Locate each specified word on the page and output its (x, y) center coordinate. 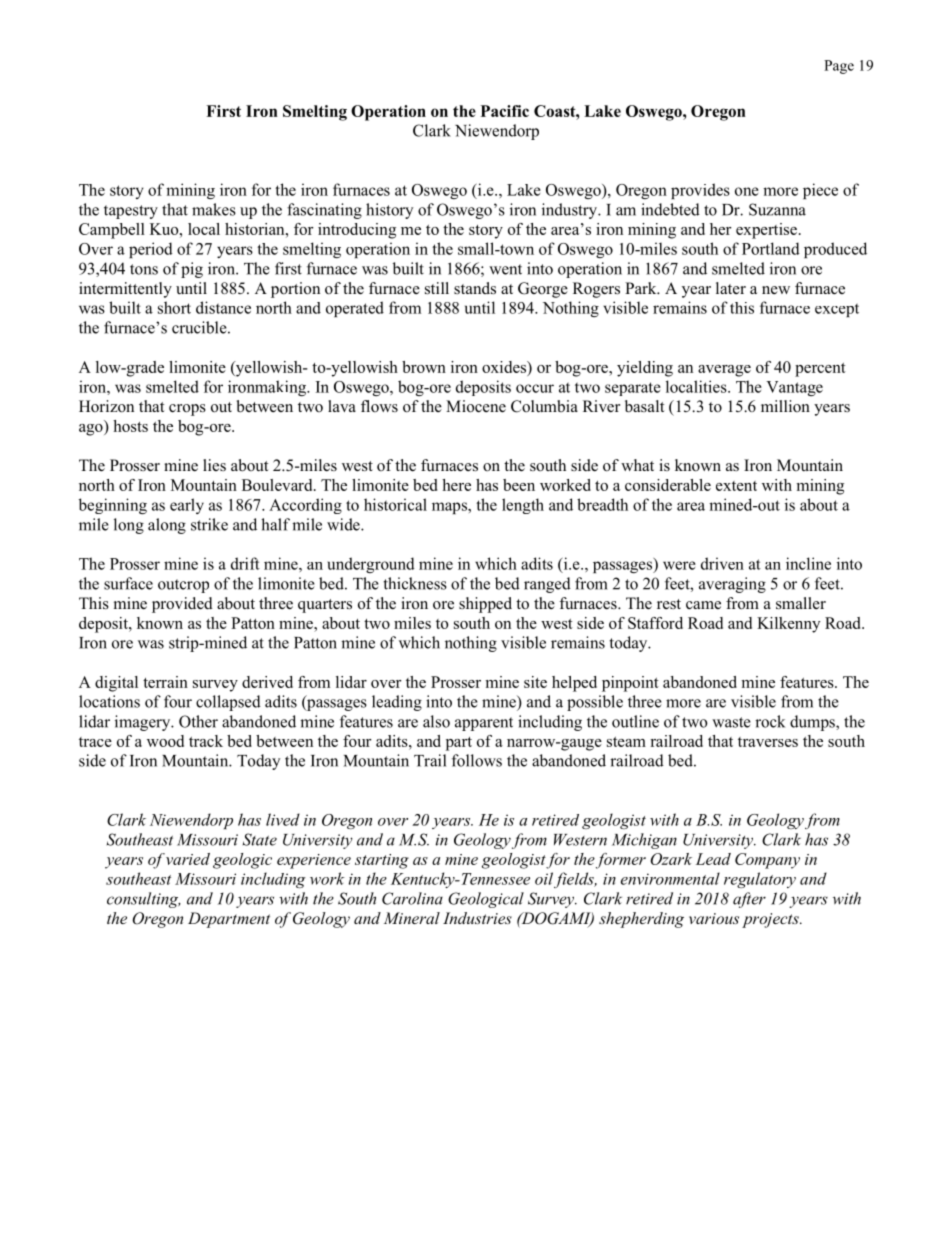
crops (187, 410)
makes (214, 209)
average (724, 371)
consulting (144, 900)
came (703, 605)
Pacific (505, 111)
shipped (485, 605)
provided (182, 605)
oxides (505, 368)
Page (839, 67)
